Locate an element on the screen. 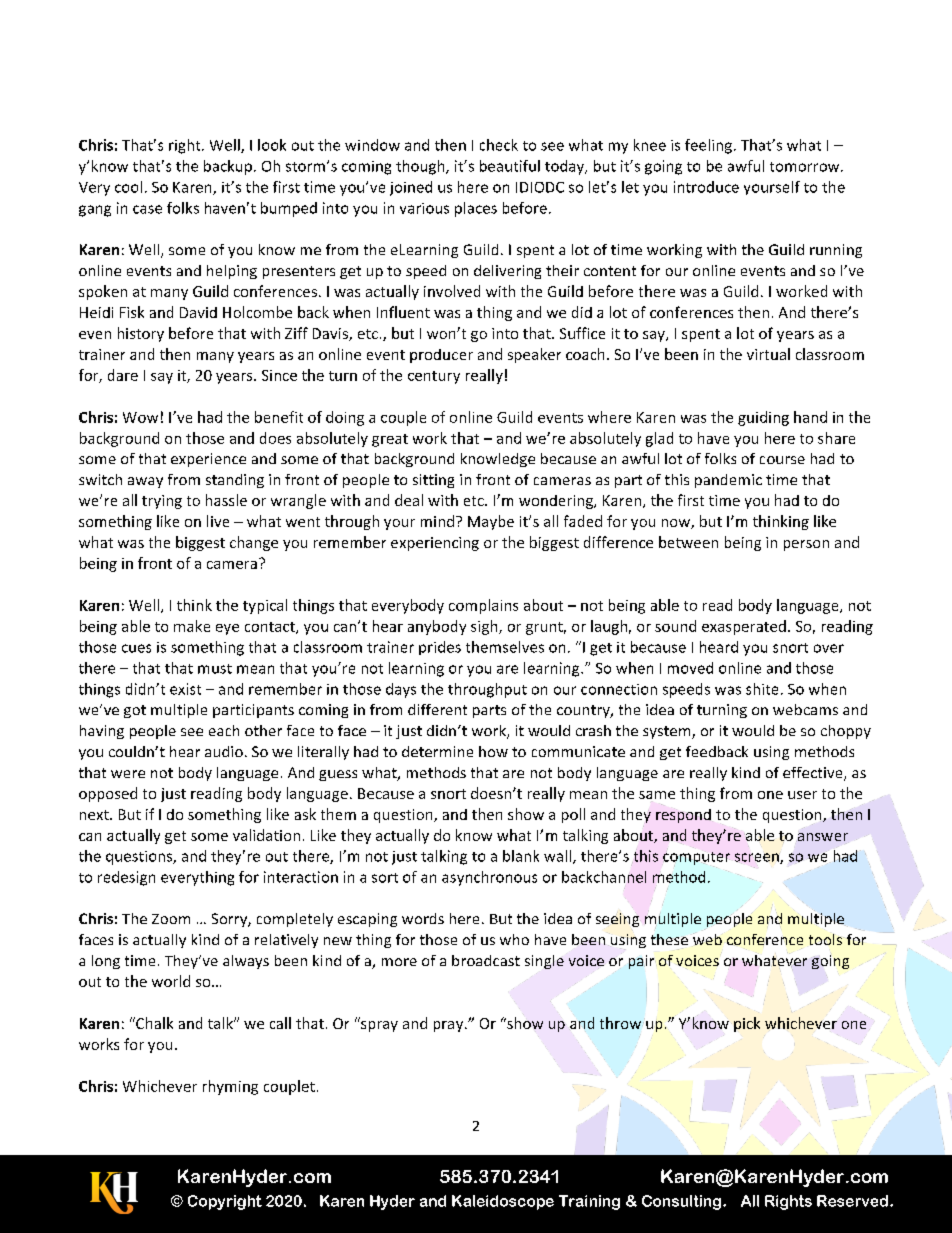  rhyming is located at coordinates (230, 1087).
